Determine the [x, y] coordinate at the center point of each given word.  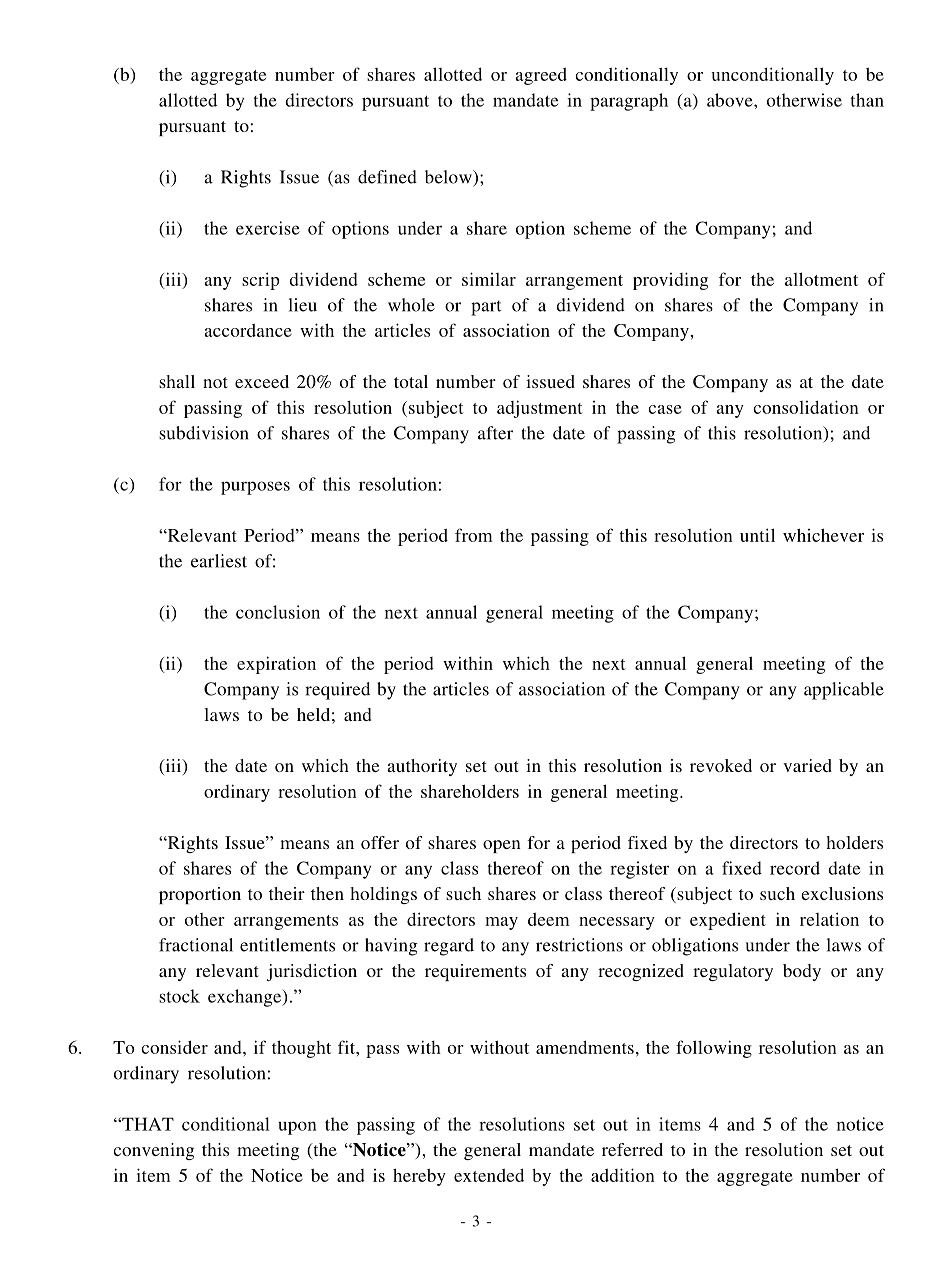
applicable [844, 691]
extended [489, 1175]
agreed [541, 76]
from [474, 535]
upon [298, 1128]
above [731, 100]
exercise [268, 228]
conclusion [278, 612]
